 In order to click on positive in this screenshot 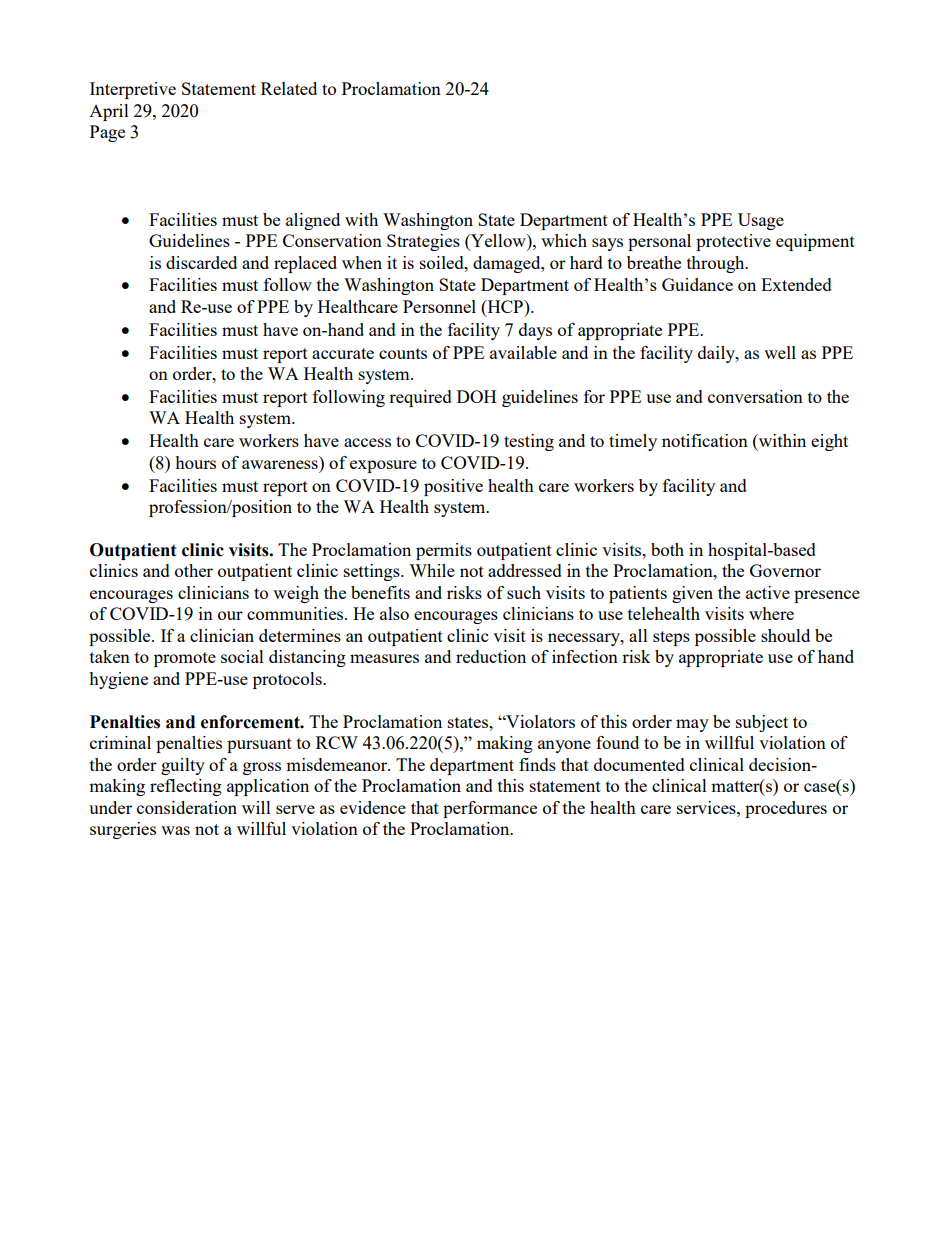, I will do `click(453, 487)`.
